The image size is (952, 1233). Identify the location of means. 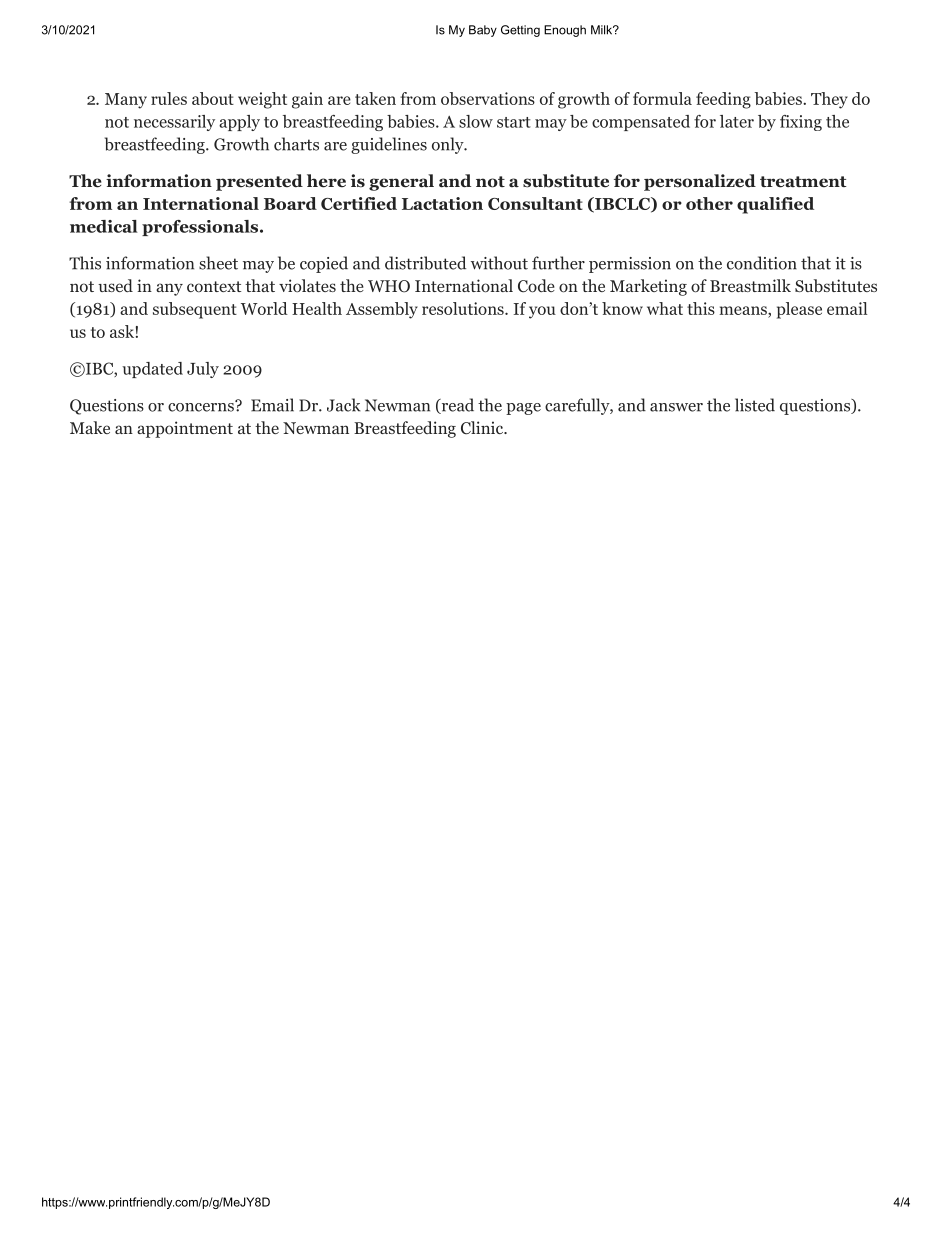
(744, 312).
